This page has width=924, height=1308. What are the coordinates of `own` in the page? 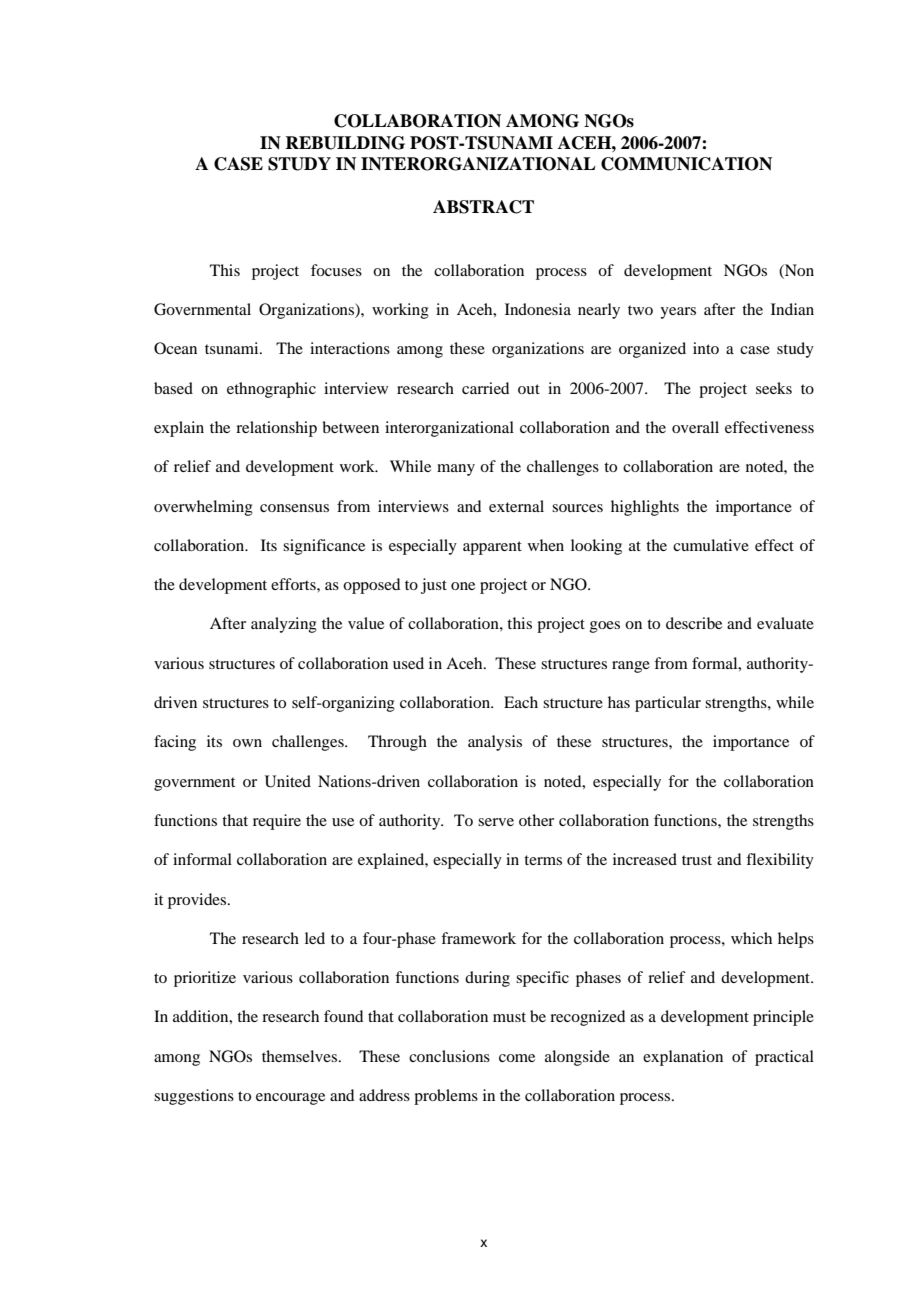 It's located at (247, 743).
